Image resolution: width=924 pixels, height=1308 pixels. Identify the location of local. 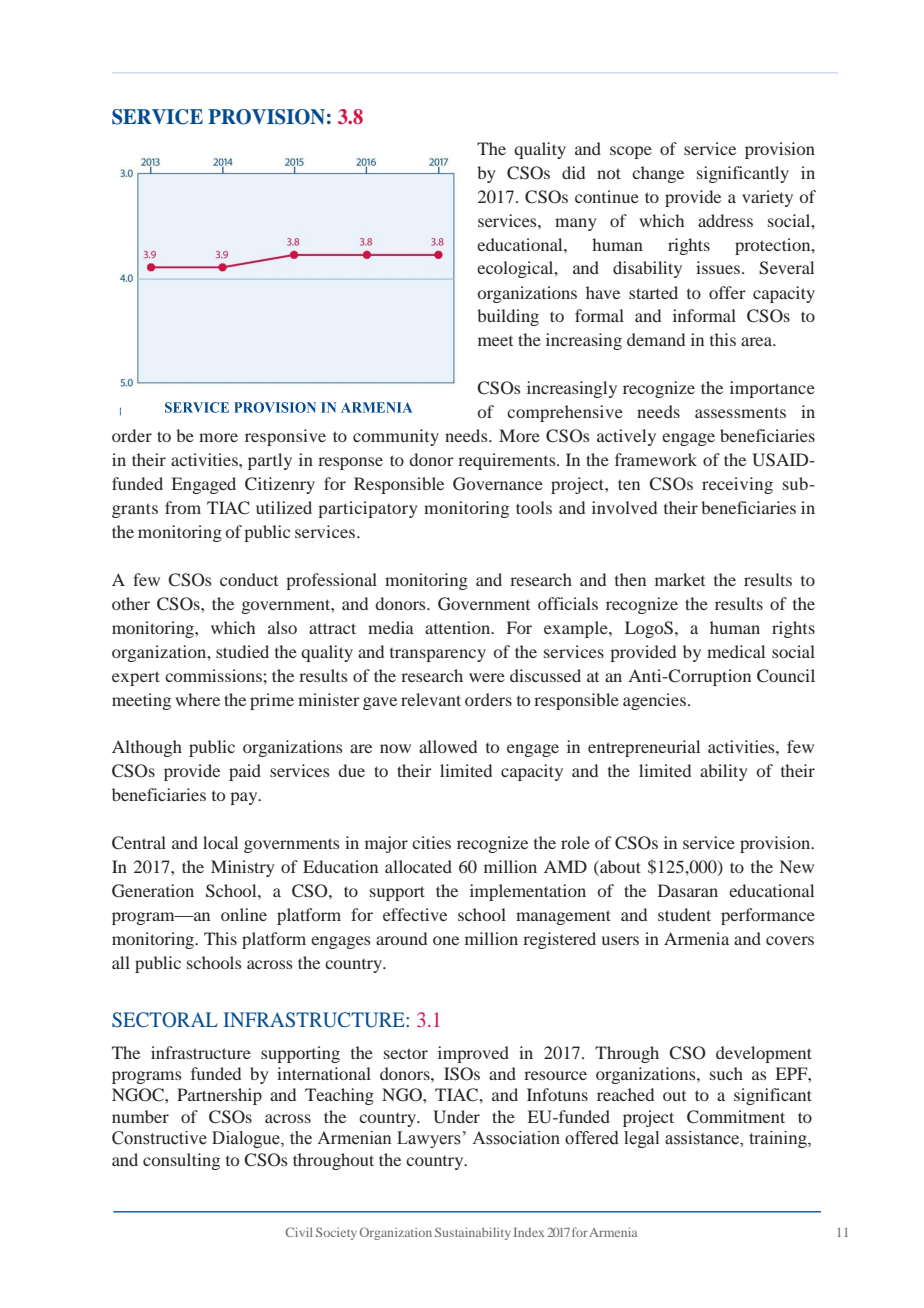
(220, 842).
